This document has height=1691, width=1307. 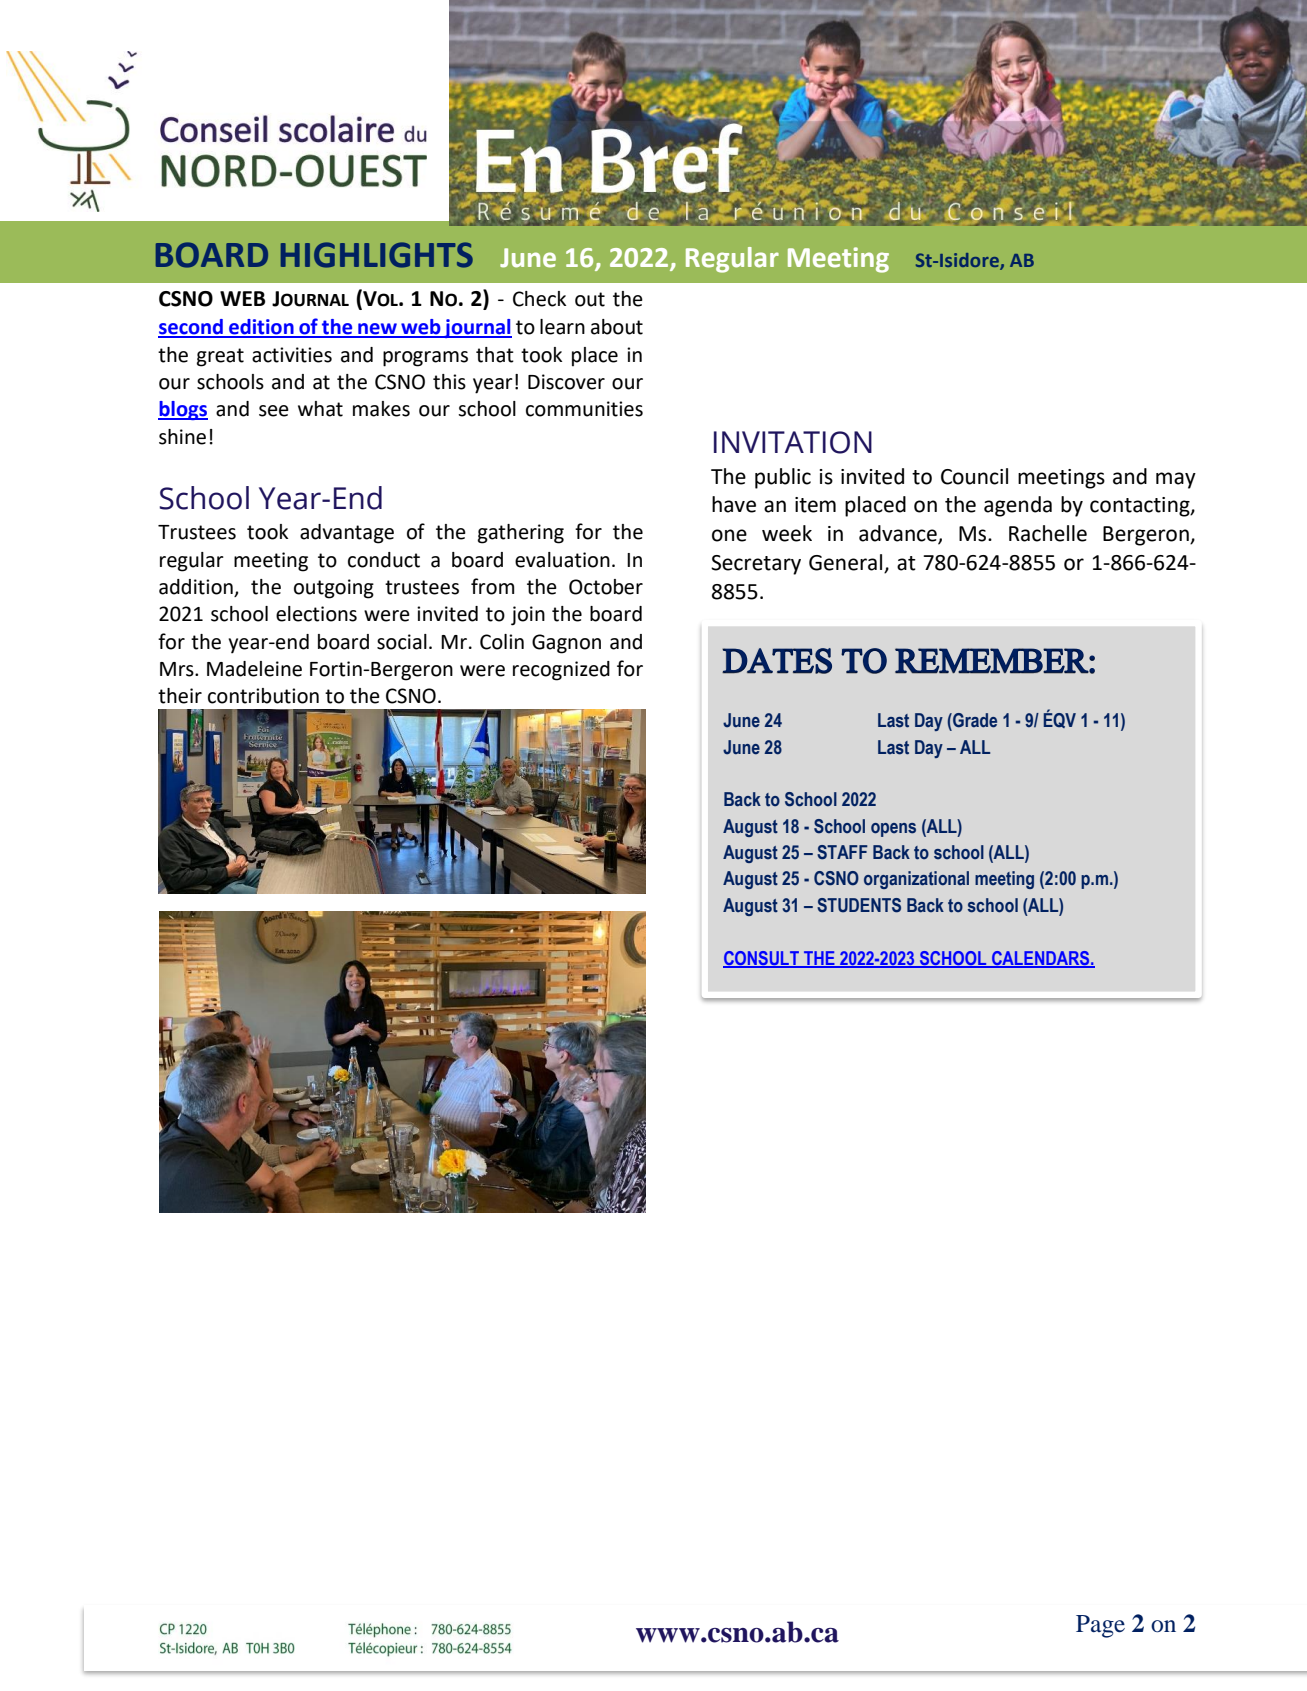 What do you see at coordinates (561, 671) in the document?
I see `recognized` at bounding box center [561, 671].
